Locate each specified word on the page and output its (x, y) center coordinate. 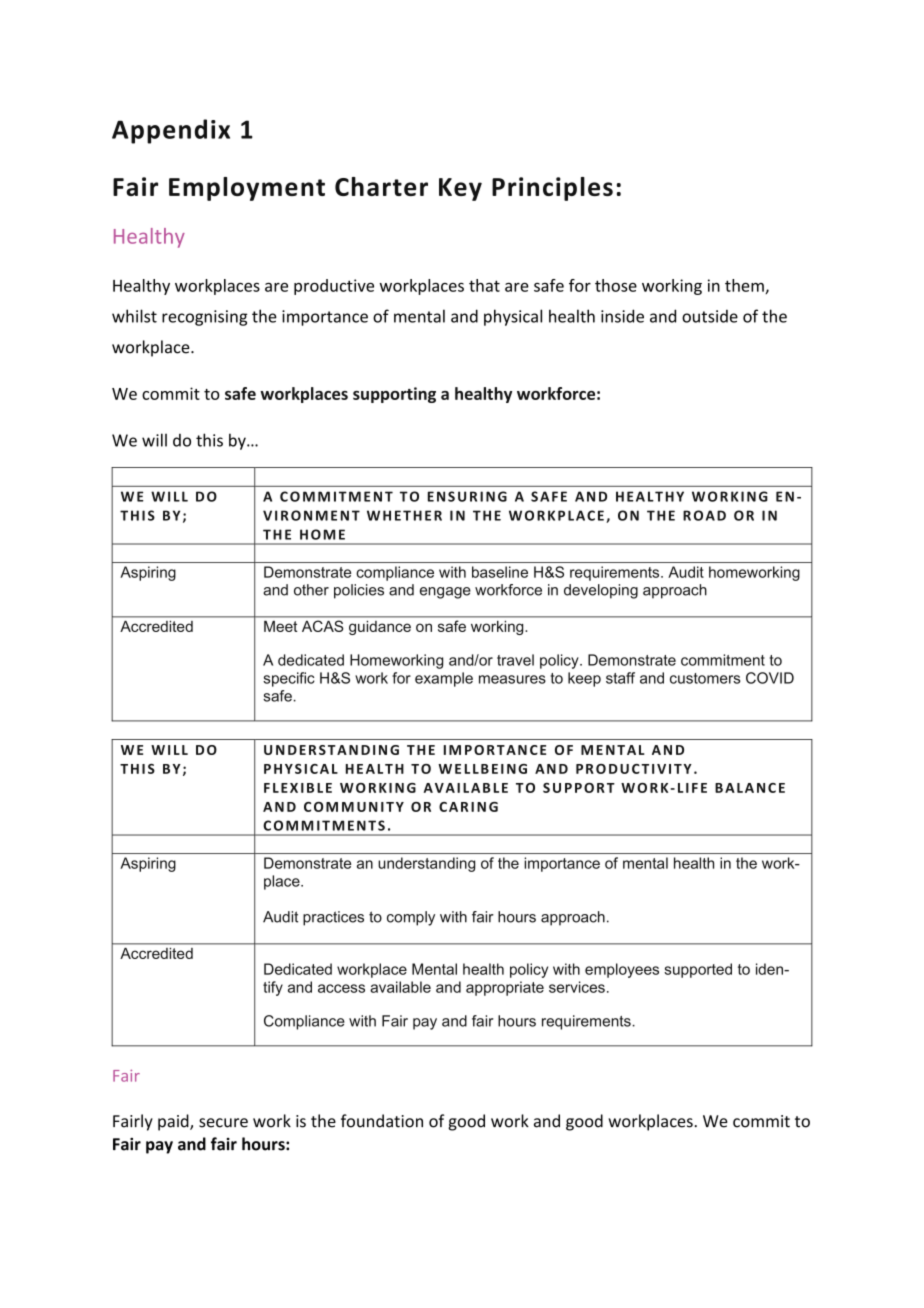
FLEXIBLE (298, 788)
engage (445, 593)
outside (710, 316)
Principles (552, 189)
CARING (468, 807)
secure (223, 1123)
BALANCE (750, 788)
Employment (247, 189)
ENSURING (467, 496)
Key (460, 189)
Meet (280, 626)
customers (705, 678)
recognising (204, 318)
